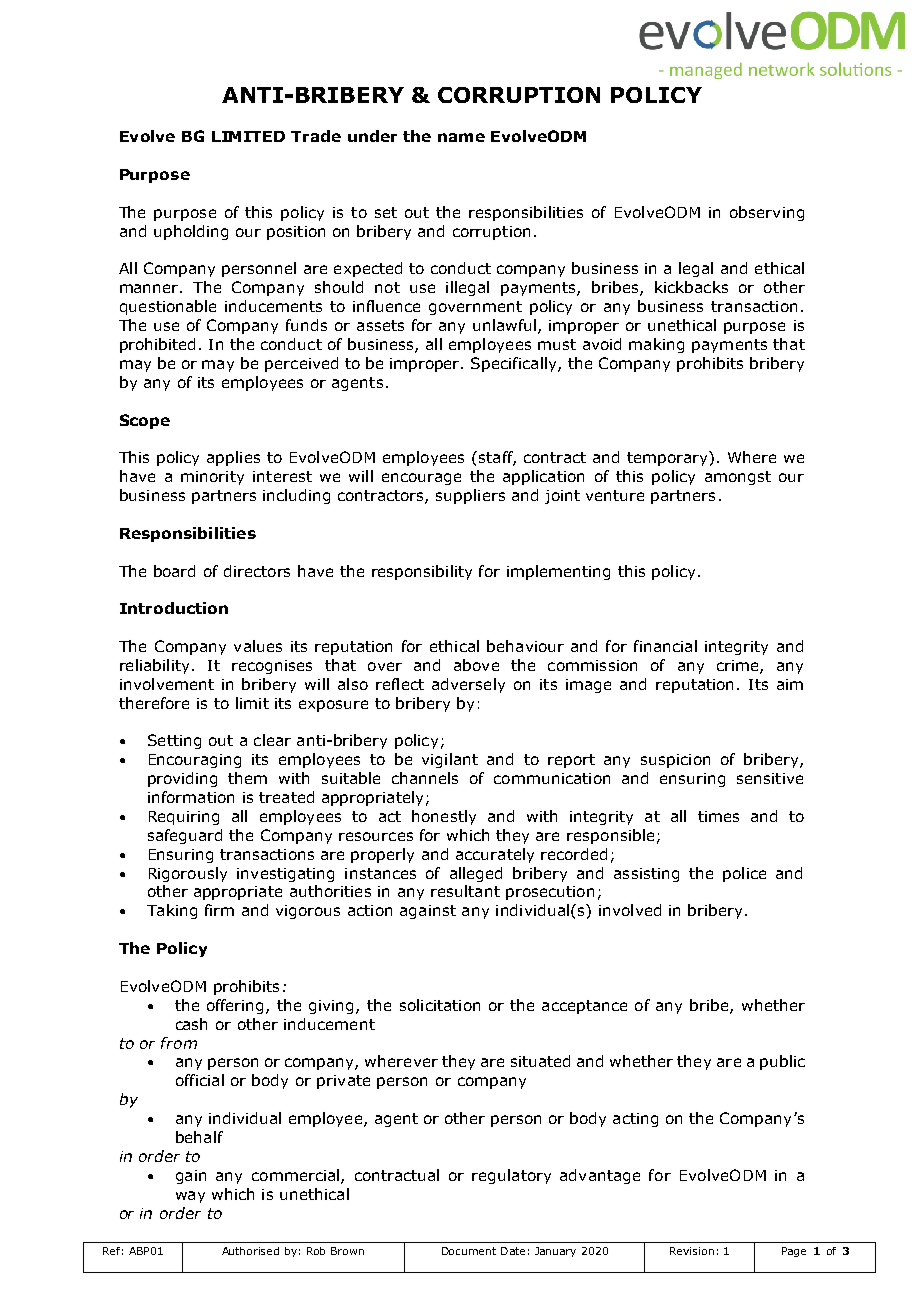 The image size is (924, 1308). I want to click on involvement, so click(167, 684).
